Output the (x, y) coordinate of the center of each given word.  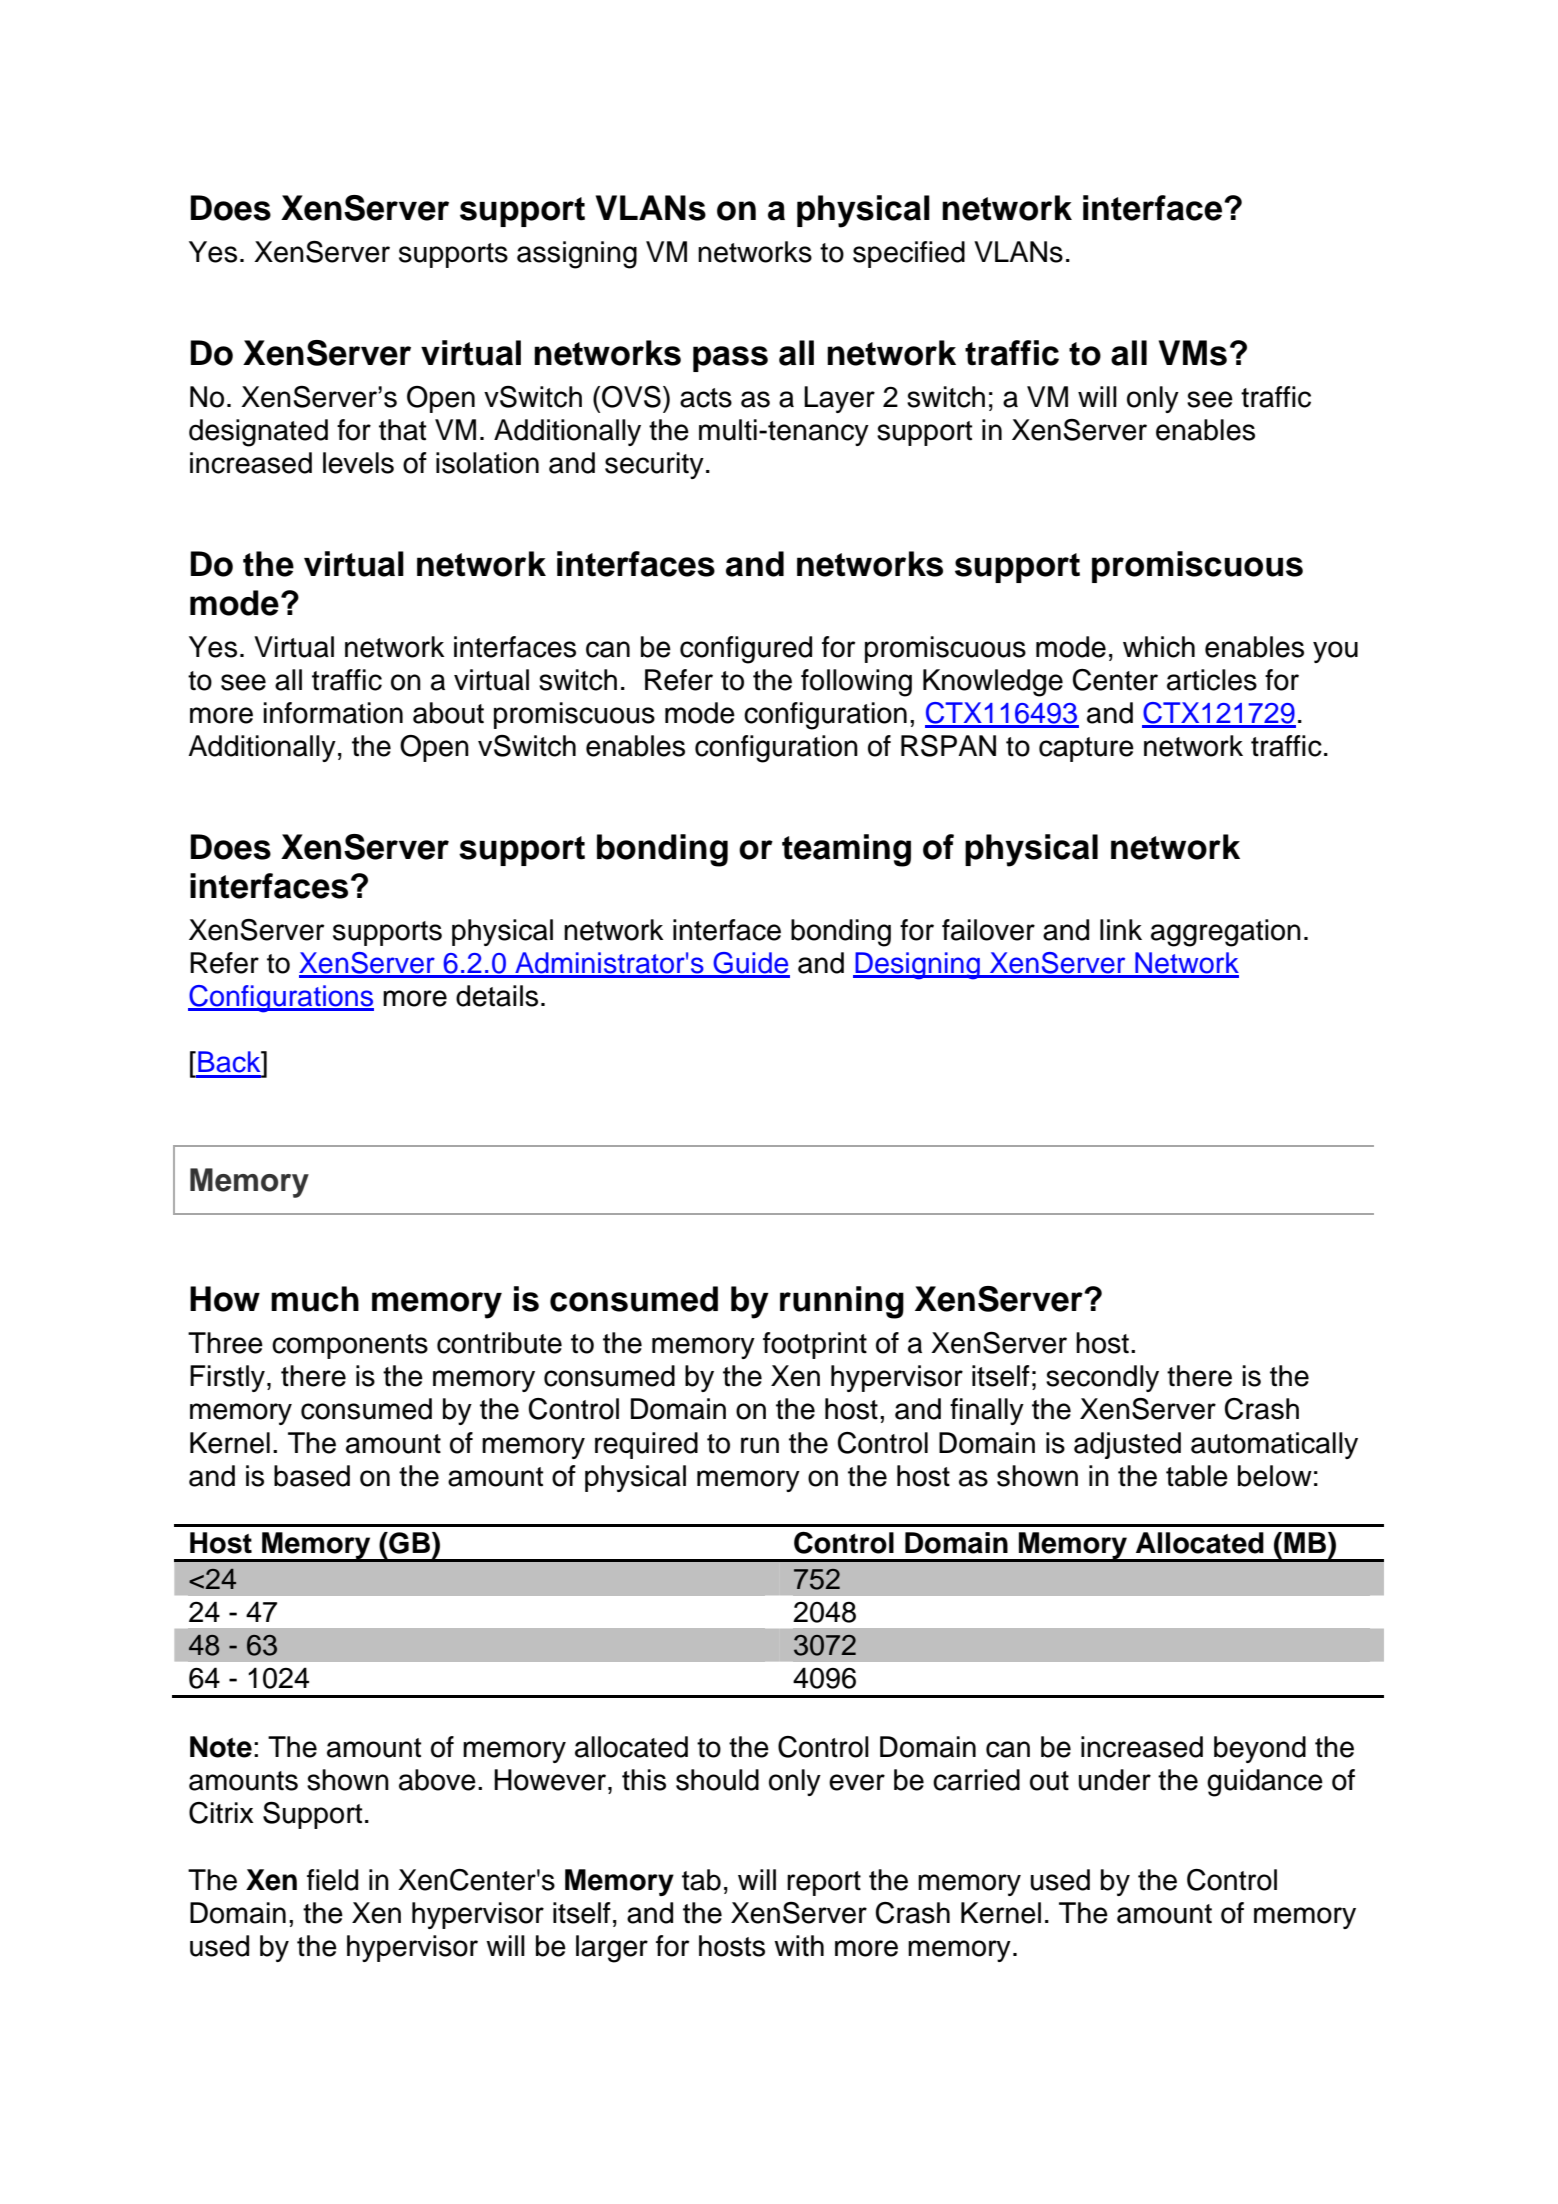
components (350, 1346)
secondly (1102, 1378)
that (402, 430)
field (332, 1880)
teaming (846, 850)
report (824, 1883)
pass (730, 359)
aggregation (1226, 933)
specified (909, 254)
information (333, 713)
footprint (815, 1345)
